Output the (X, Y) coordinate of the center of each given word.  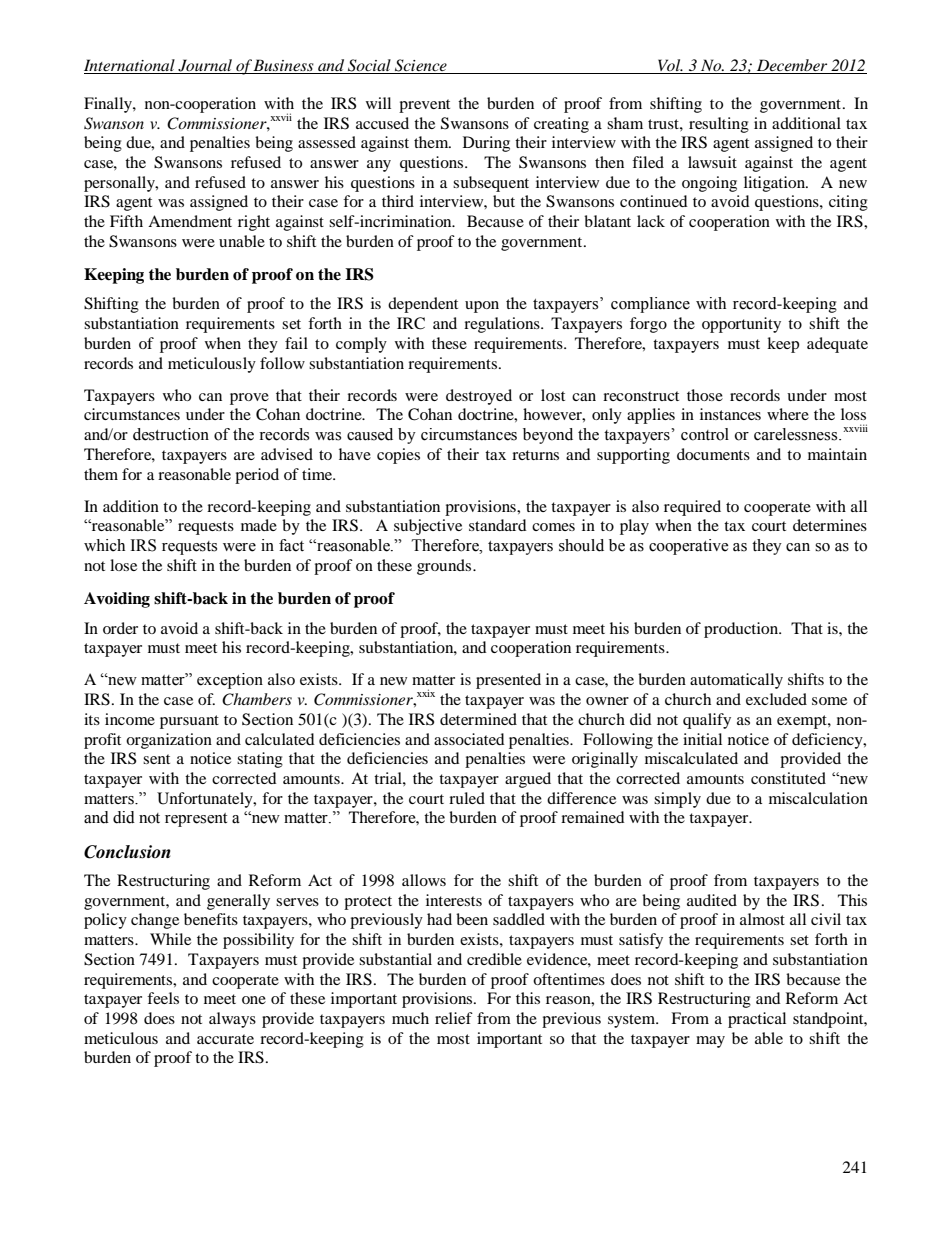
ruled (467, 798)
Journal (205, 66)
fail (296, 343)
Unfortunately (206, 800)
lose (123, 565)
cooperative (689, 547)
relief (454, 1018)
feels (163, 998)
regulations (503, 325)
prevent (424, 106)
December (792, 66)
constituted (788, 778)
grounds (445, 567)
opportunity (741, 325)
